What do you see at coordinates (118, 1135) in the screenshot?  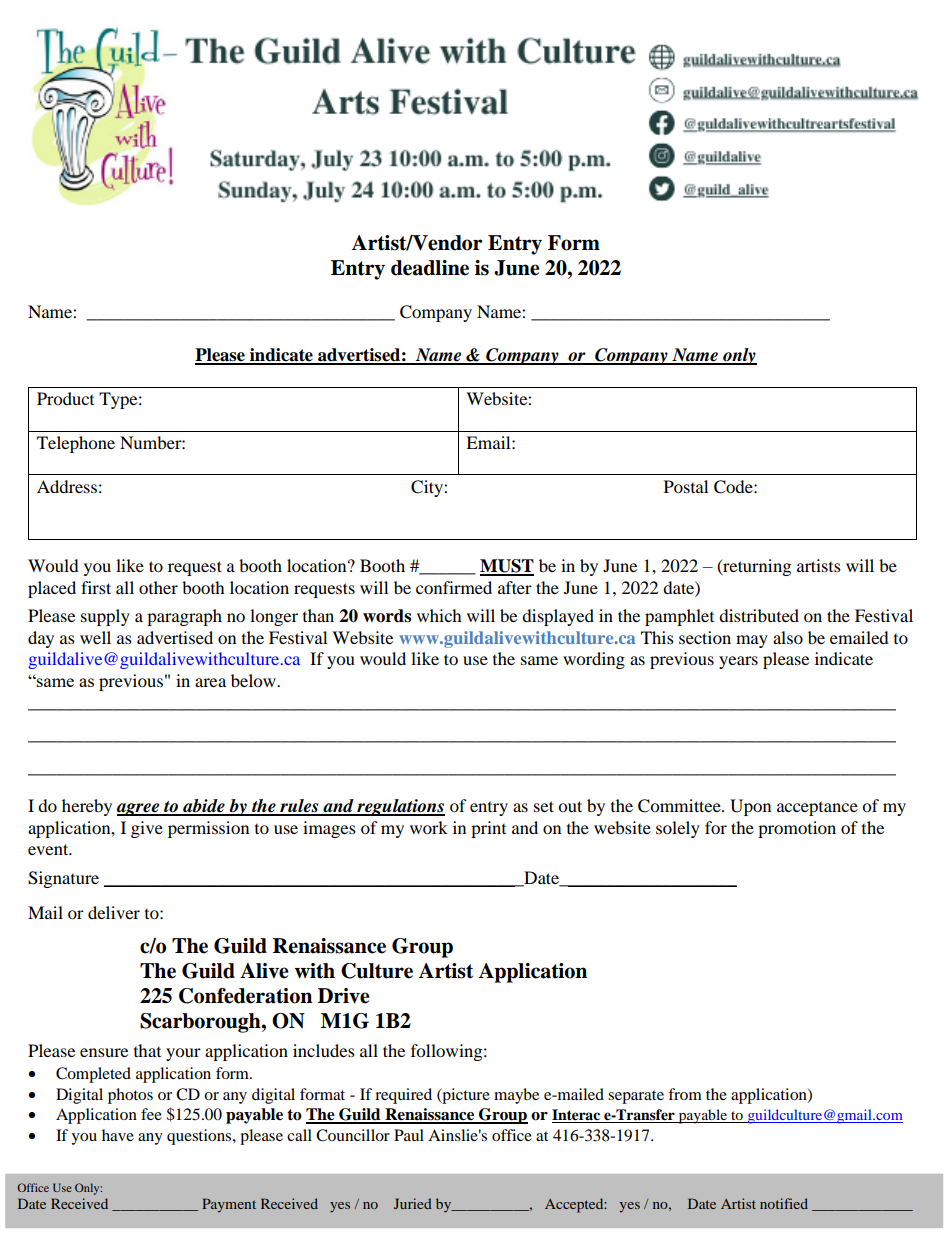 I see `have` at bounding box center [118, 1135].
